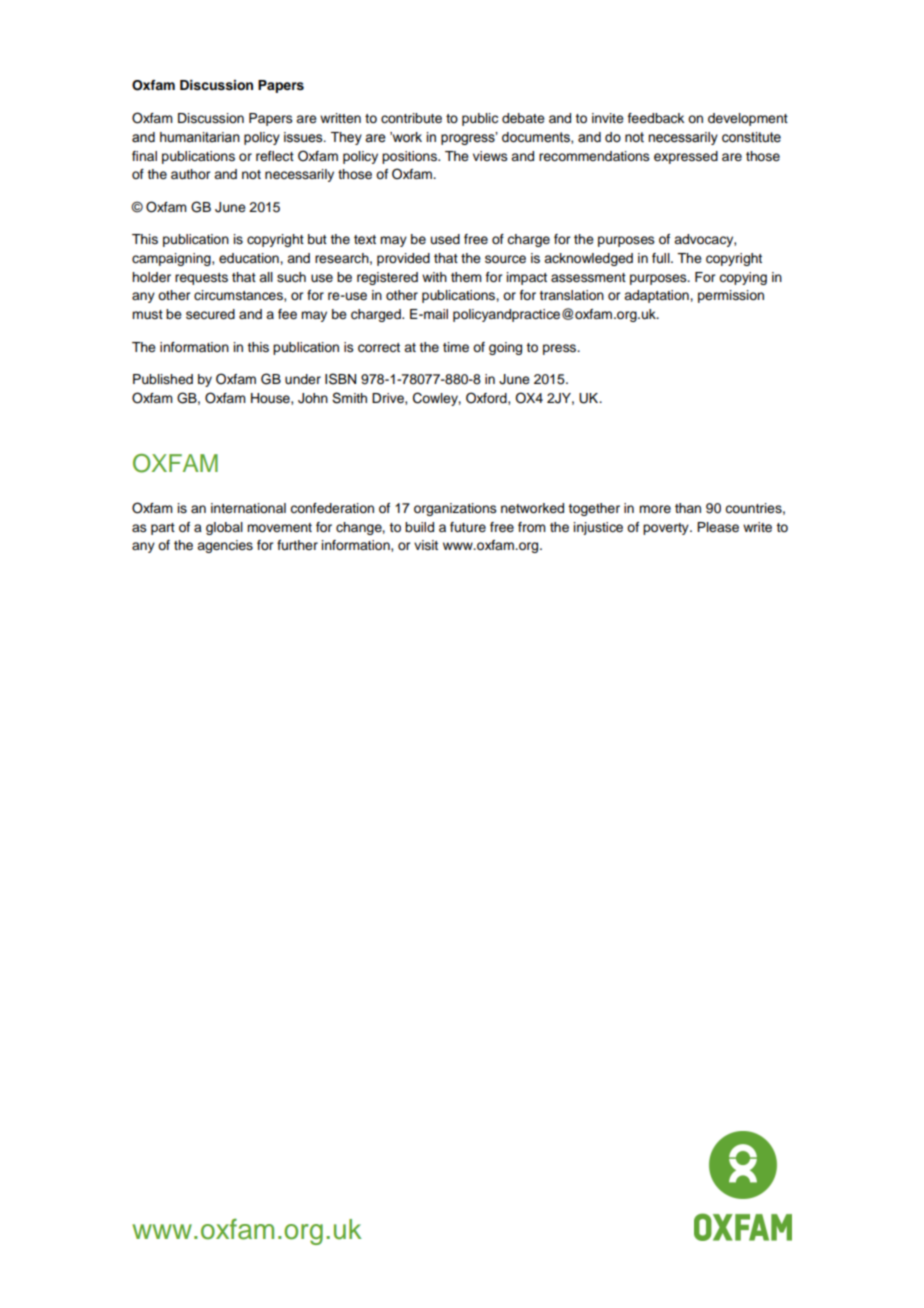 The height and width of the document is (1308, 924). What do you see at coordinates (434, 277) in the document?
I see `with` at bounding box center [434, 277].
